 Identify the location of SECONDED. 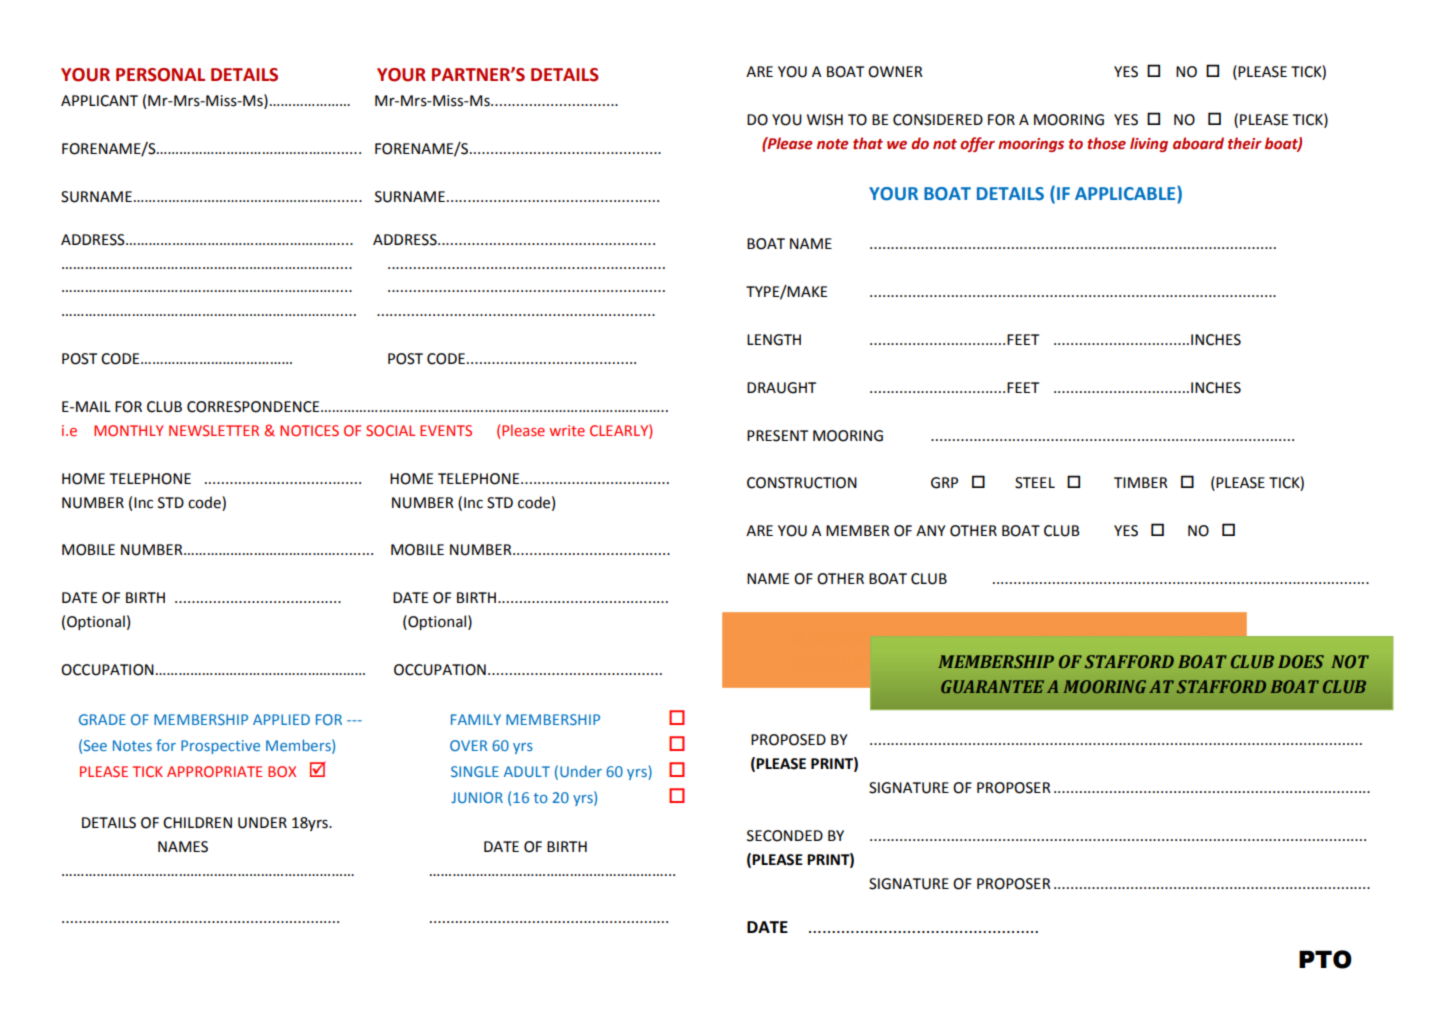
(785, 836).
